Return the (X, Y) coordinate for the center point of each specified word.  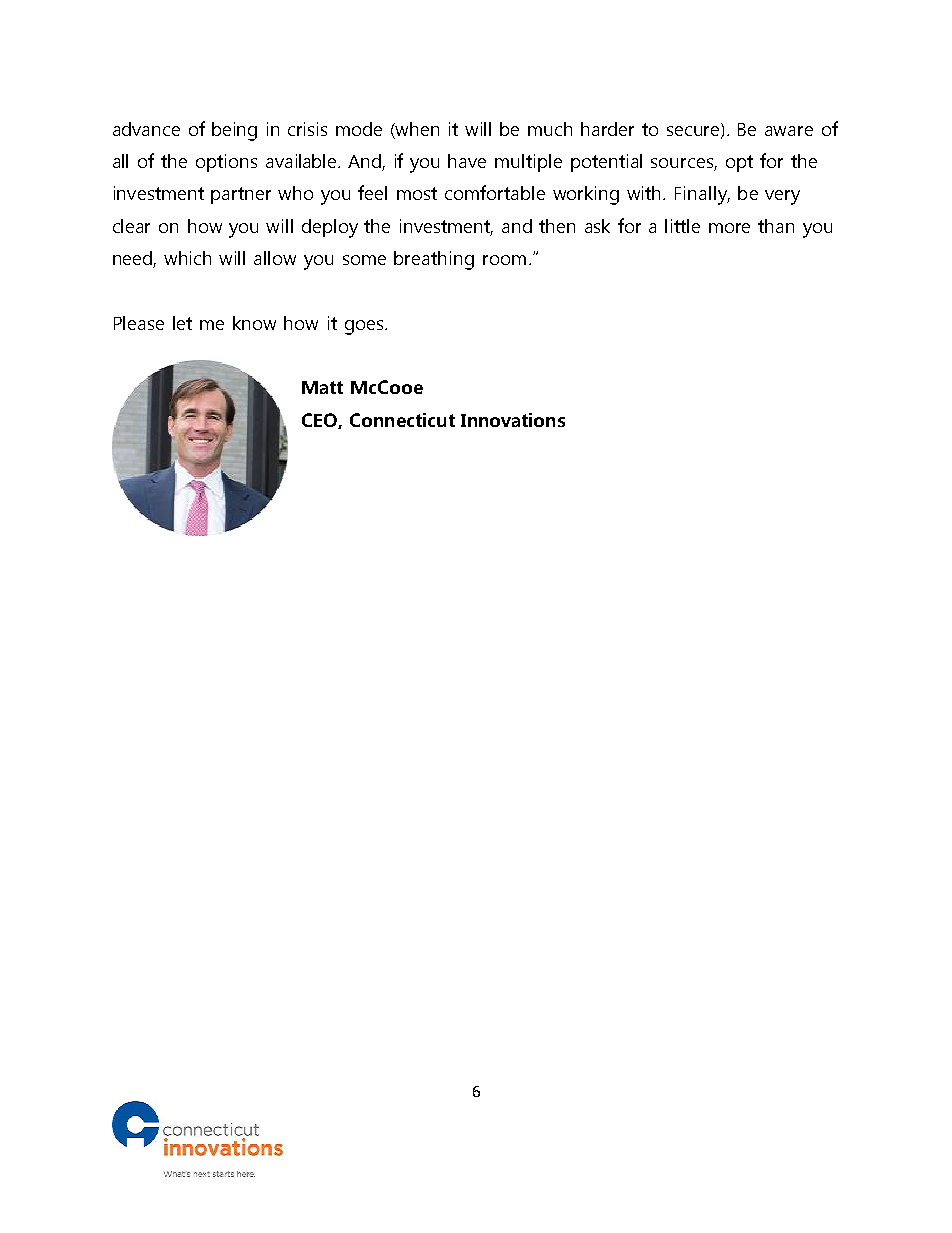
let (182, 323)
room (504, 260)
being (234, 131)
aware (789, 131)
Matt (322, 387)
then (557, 226)
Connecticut (402, 420)
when (416, 130)
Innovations (513, 420)
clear (131, 226)
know (254, 323)
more (729, 228)
